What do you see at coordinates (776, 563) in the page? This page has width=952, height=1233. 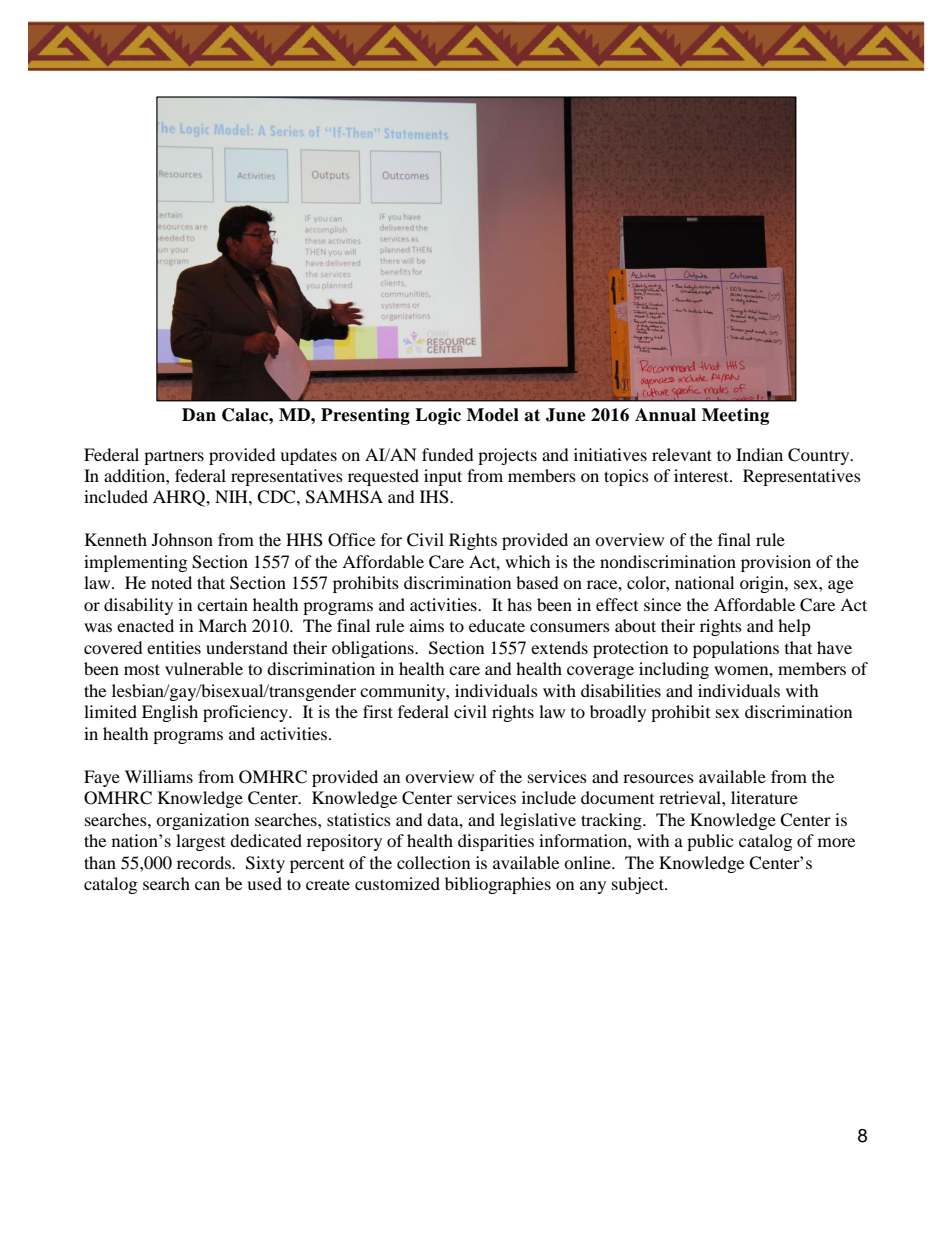 I see `provision` at bounding box center [776, 563].
